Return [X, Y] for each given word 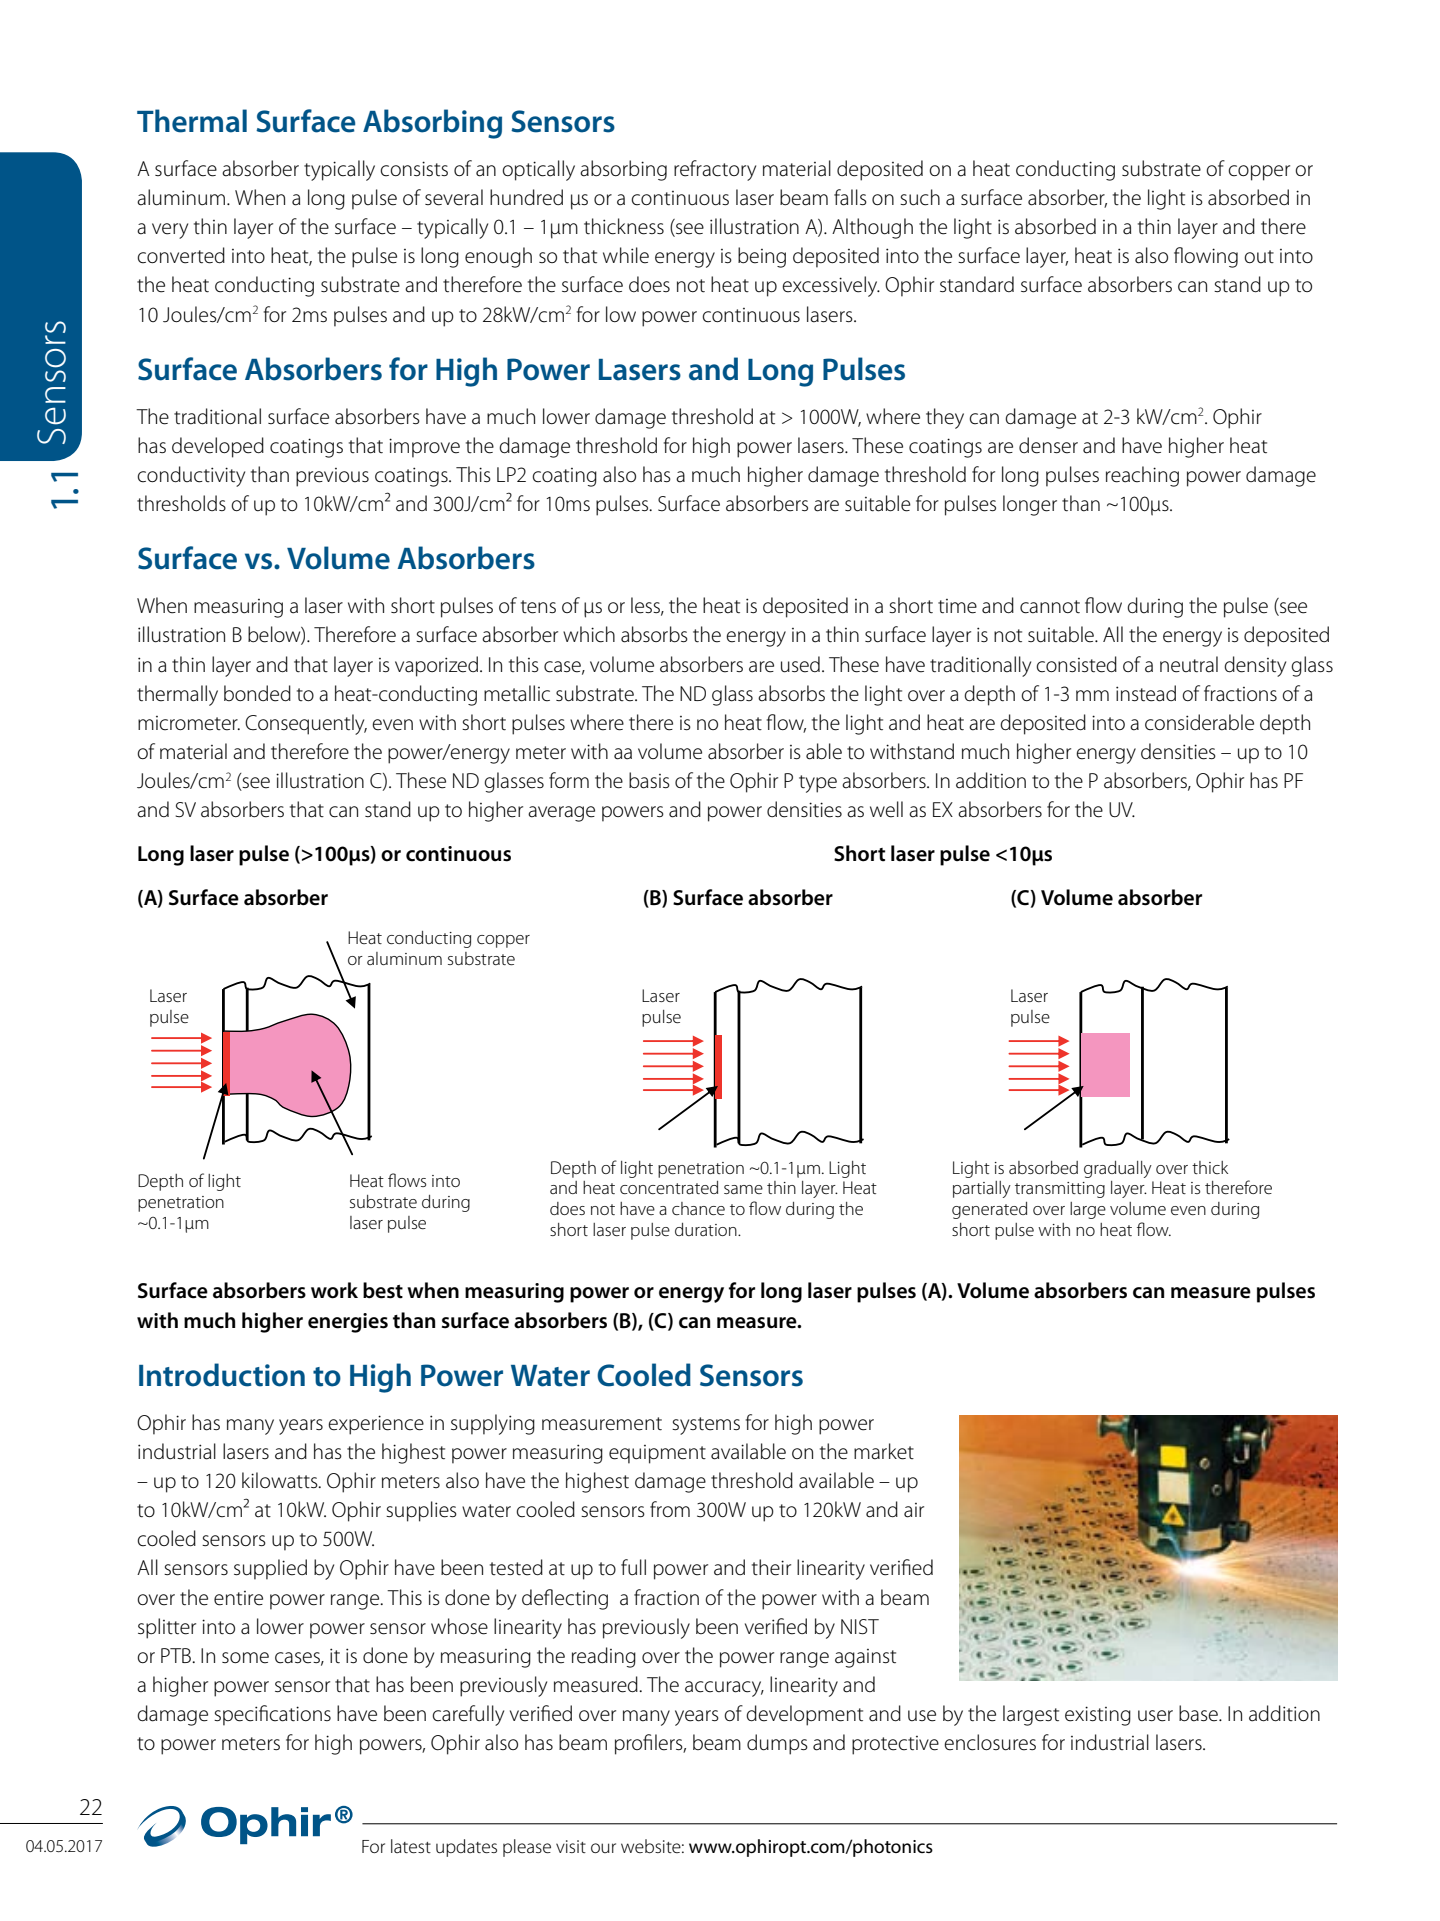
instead [1146, 693]
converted [181, 255]
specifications [272, 1715]
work [334, 1290]
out [1259, 256]
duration [707, 1229]
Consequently [306, 724]
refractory [715, 170]
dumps [777, 1744]
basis [649, 780]
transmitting [1060, 1190]
